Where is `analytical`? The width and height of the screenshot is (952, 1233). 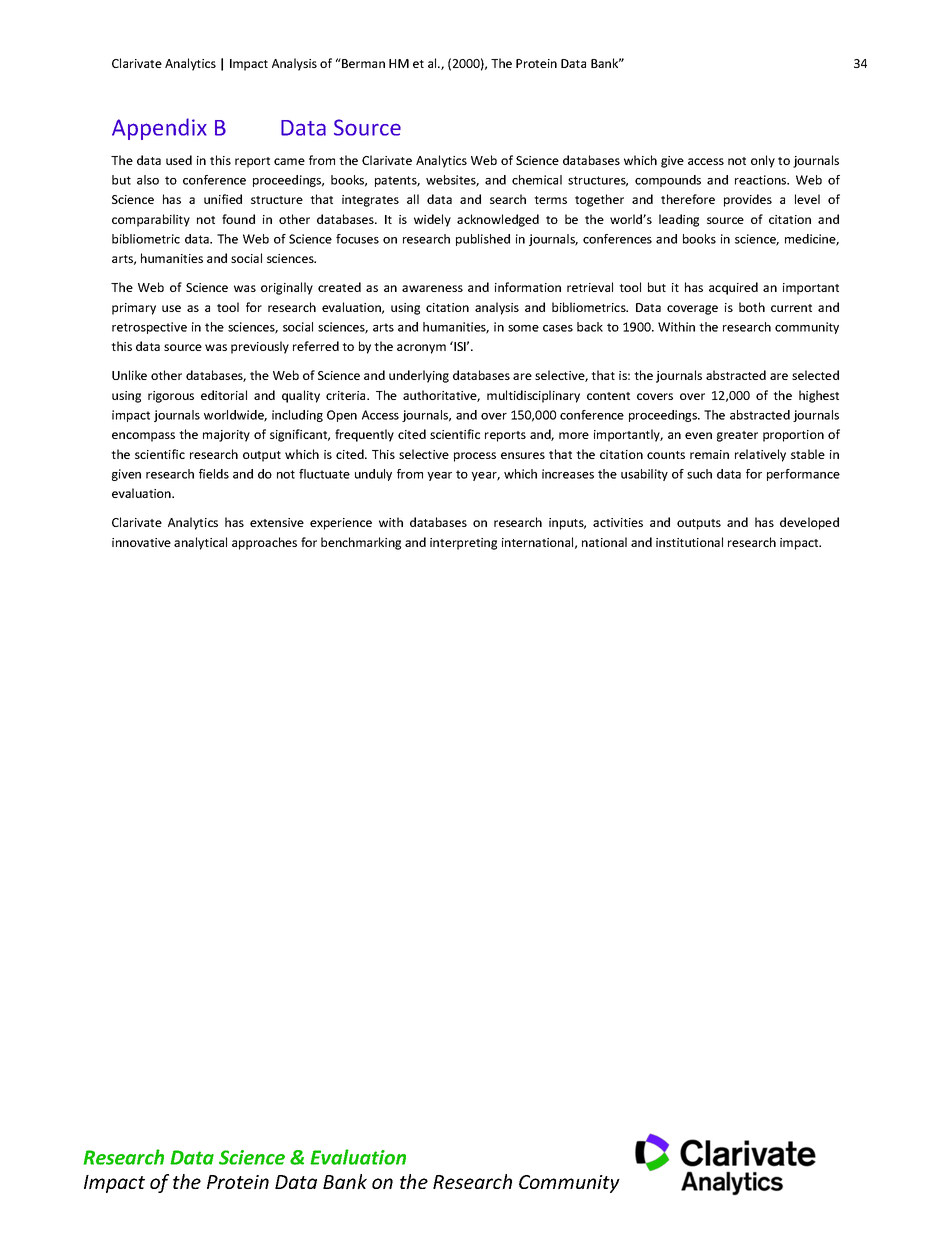 analytical is located at coordinates (200, 543).
